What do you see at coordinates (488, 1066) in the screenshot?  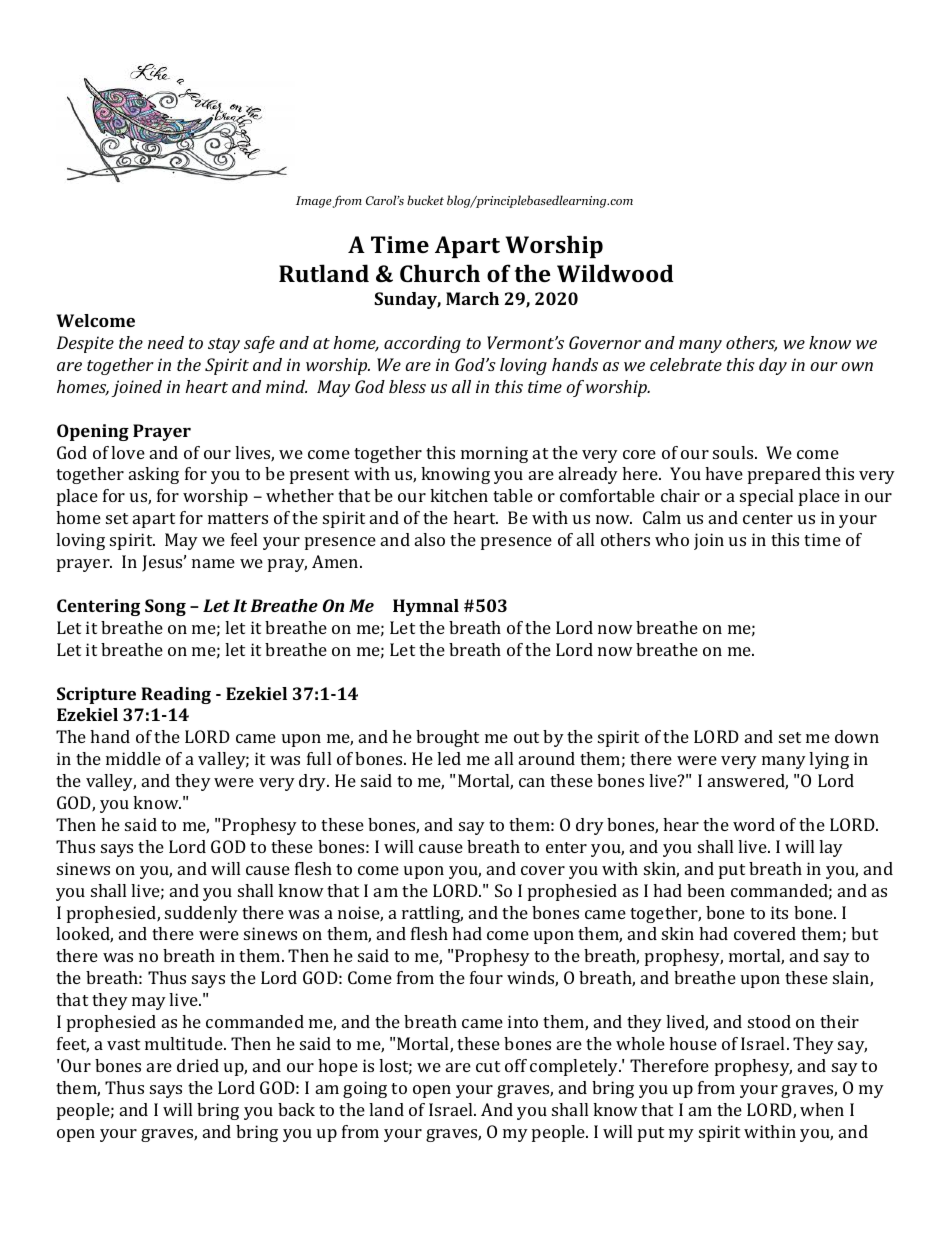 I see `cut` at bounding box center [488, 1066].
